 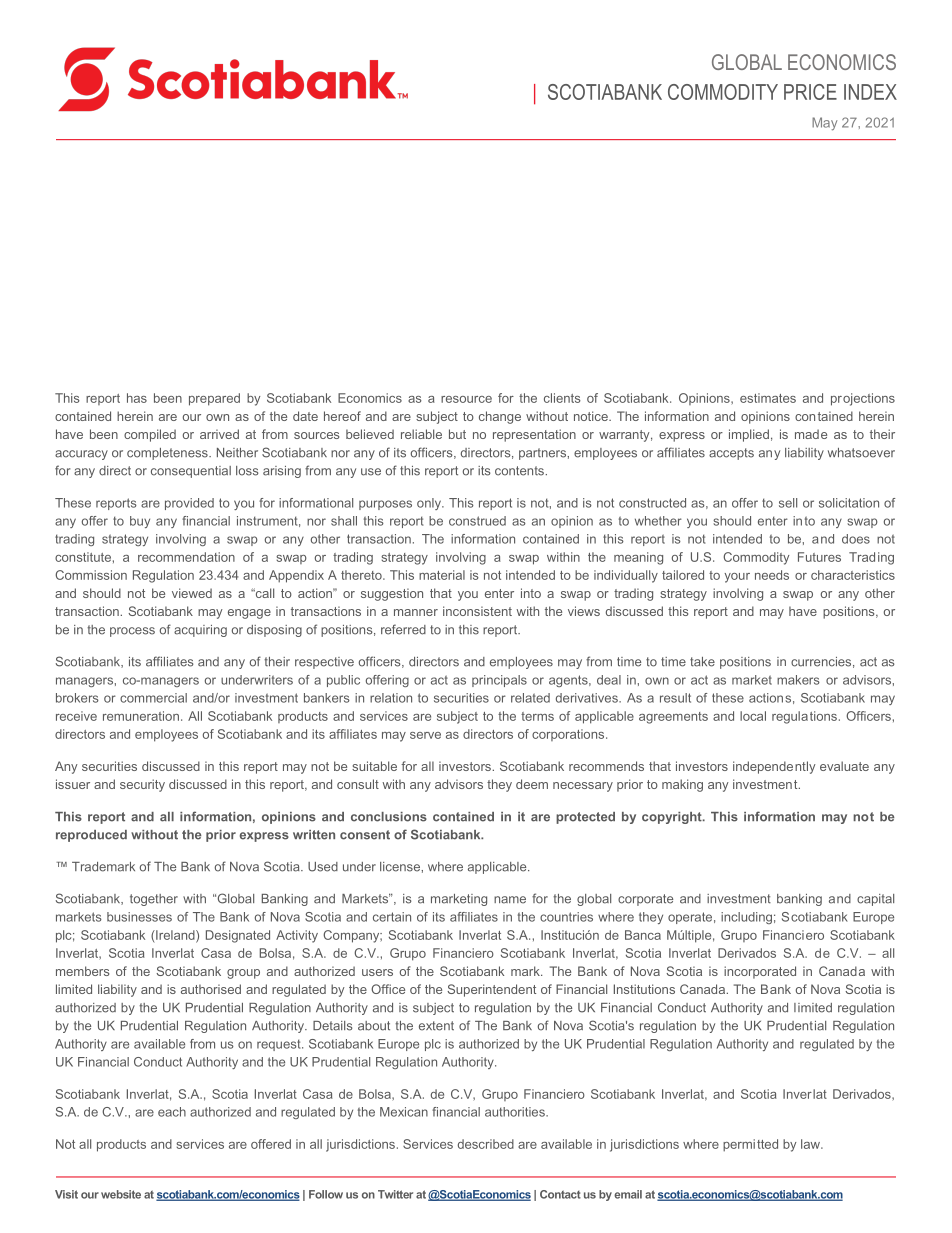 I want to click on independently, so click(x=774, y=767).
